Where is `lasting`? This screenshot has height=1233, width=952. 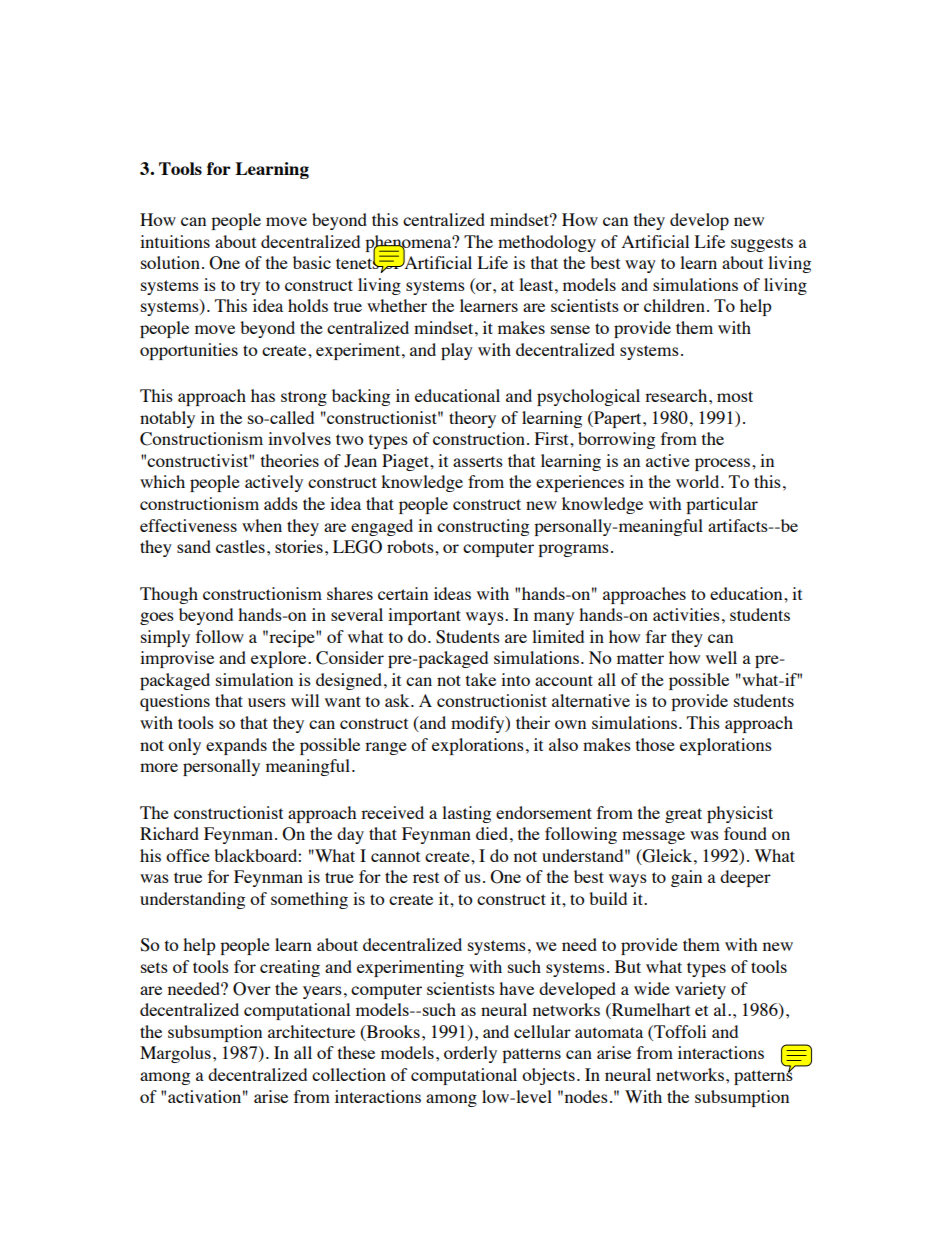
lasting is located at coordinates (466, 814).
